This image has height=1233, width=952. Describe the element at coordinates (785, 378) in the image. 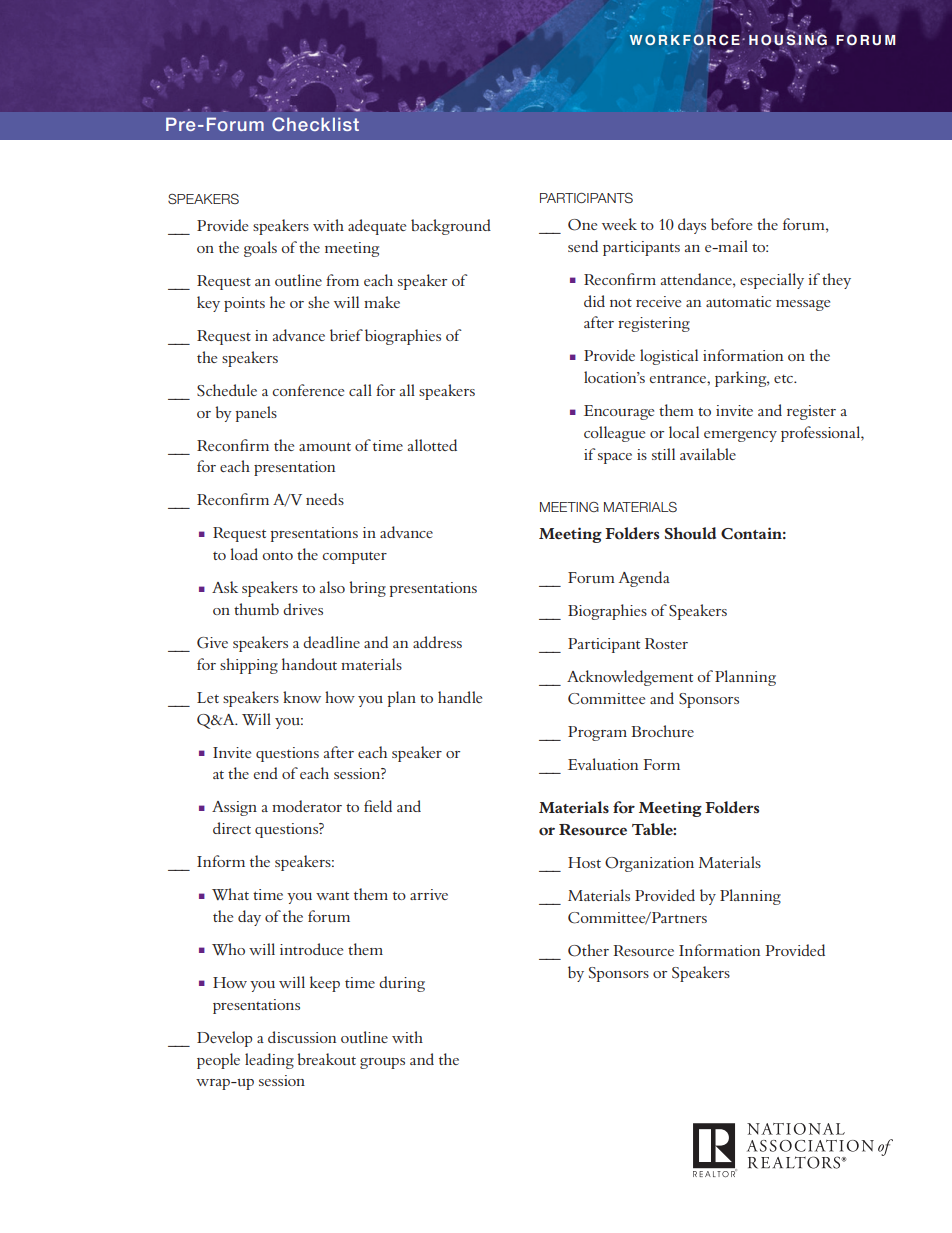

I see `etc` at that location.
